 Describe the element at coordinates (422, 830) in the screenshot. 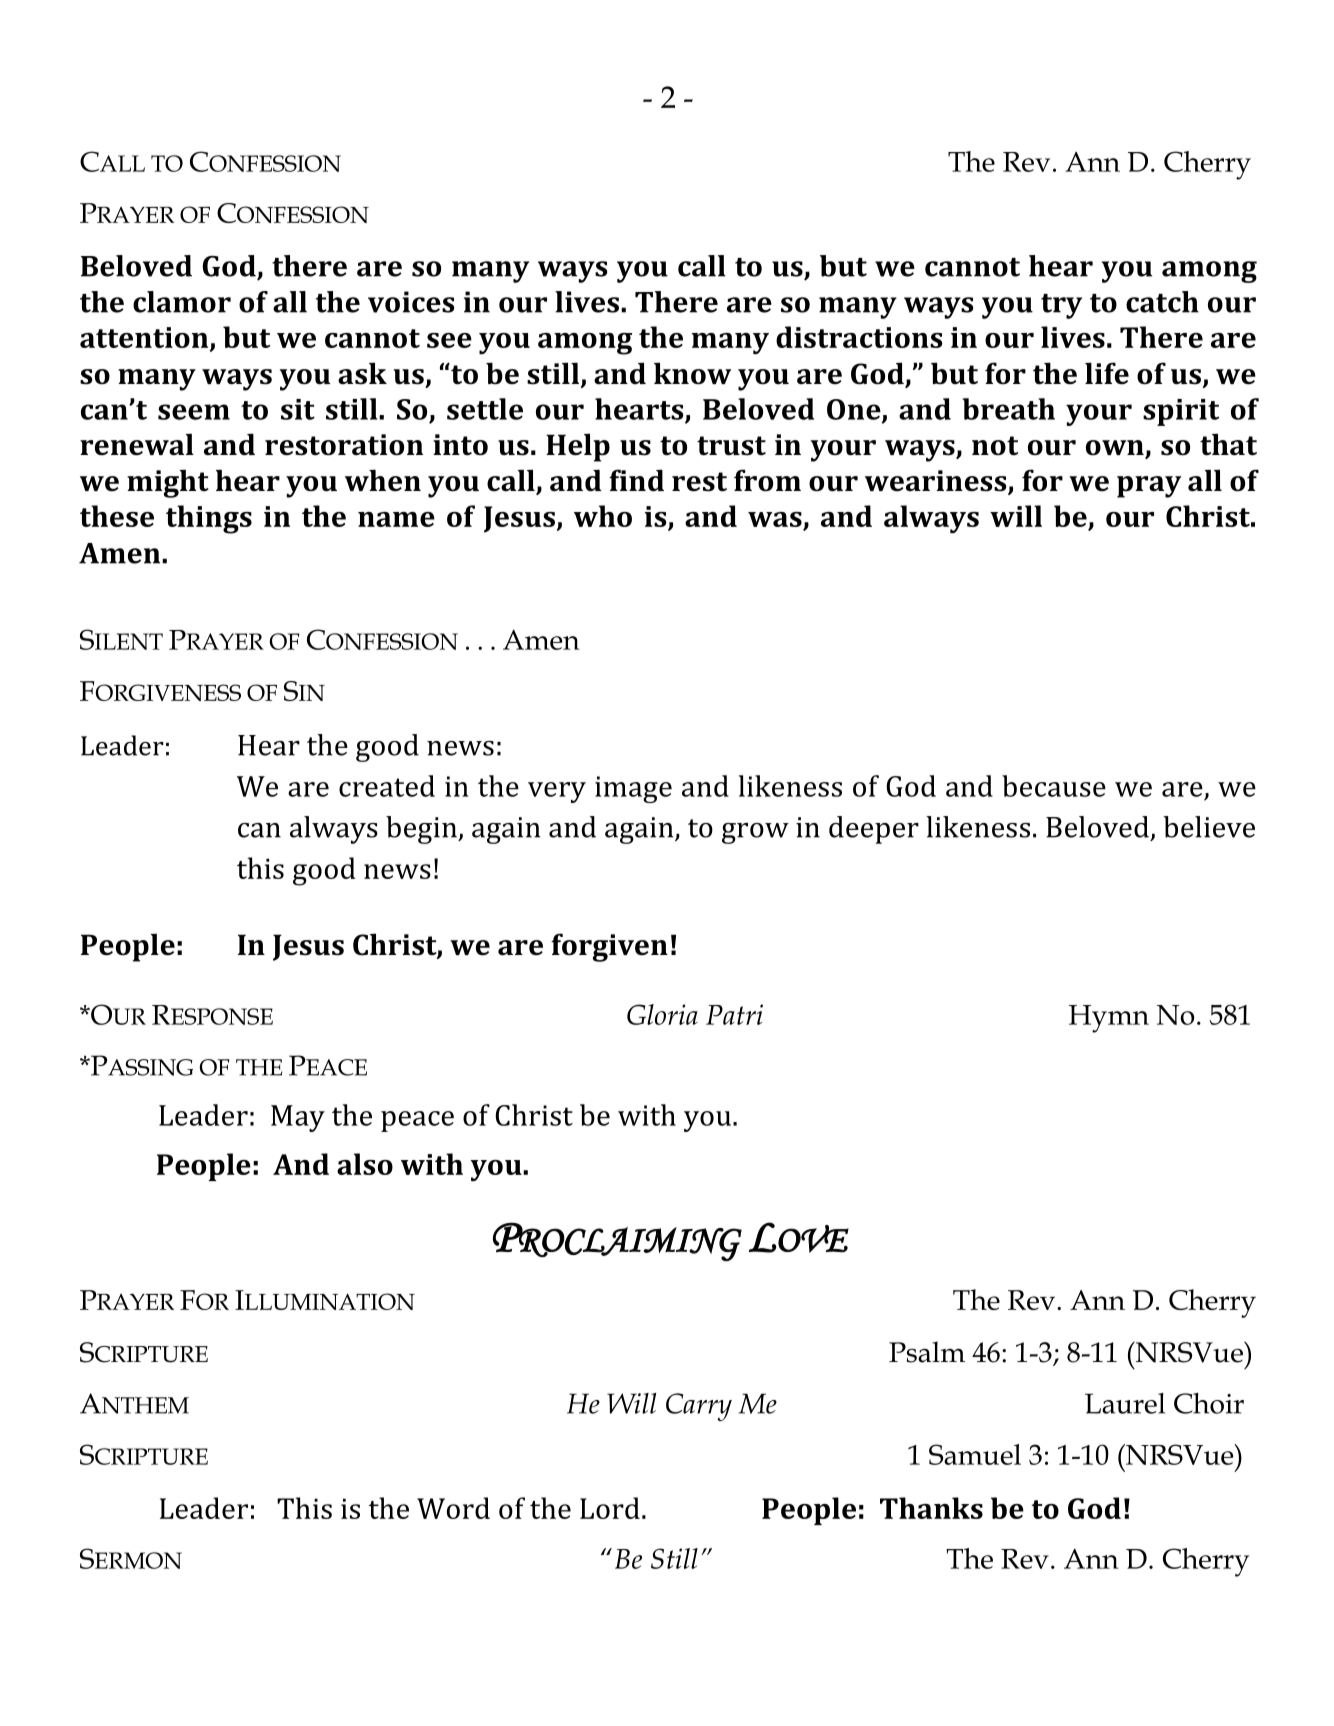

I see `begin` at that location.
